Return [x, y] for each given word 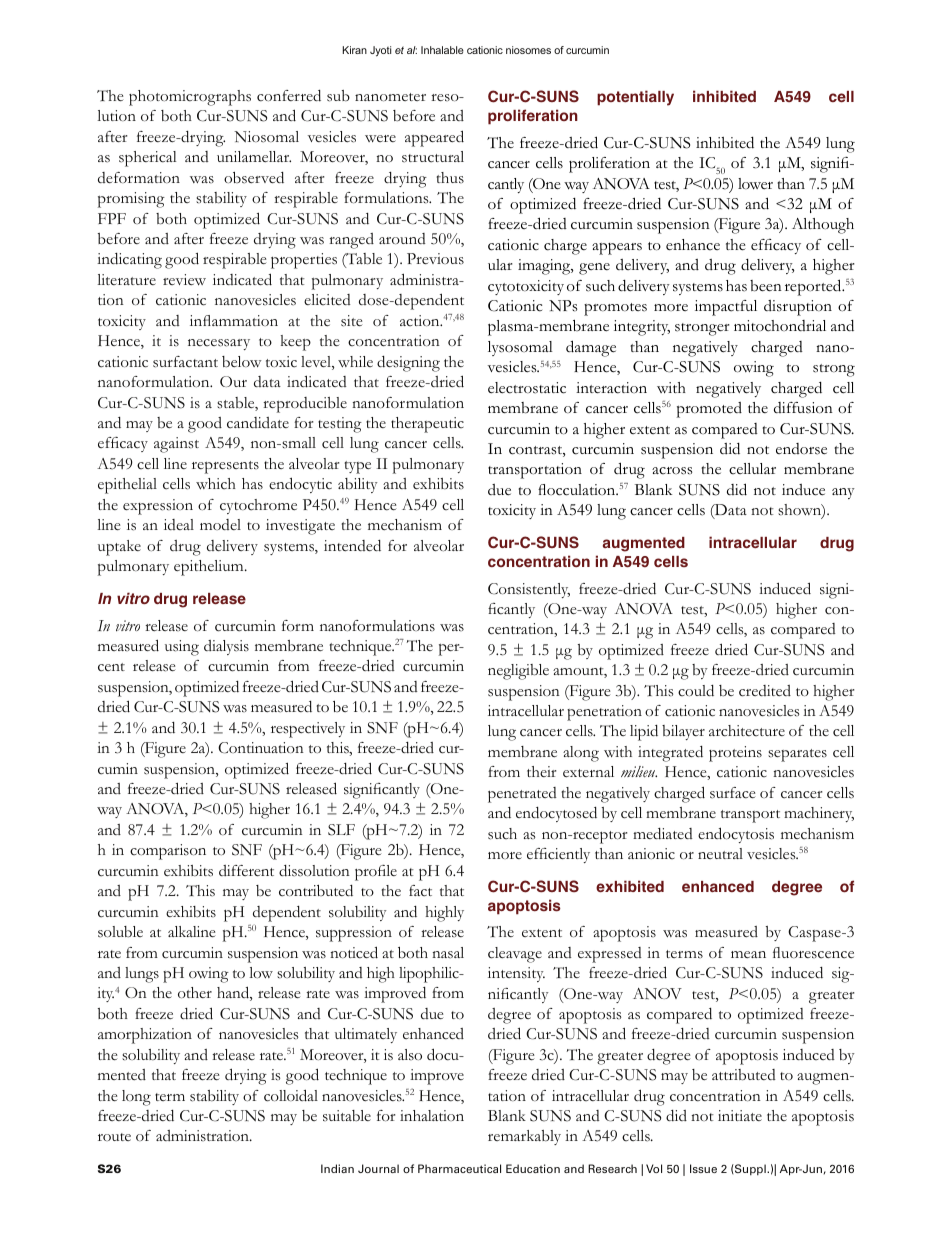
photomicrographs [190, 98]
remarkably [524, 1137]
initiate [740, 1115]
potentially [635, 98]
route [114, 1137]
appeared [434, 138]
